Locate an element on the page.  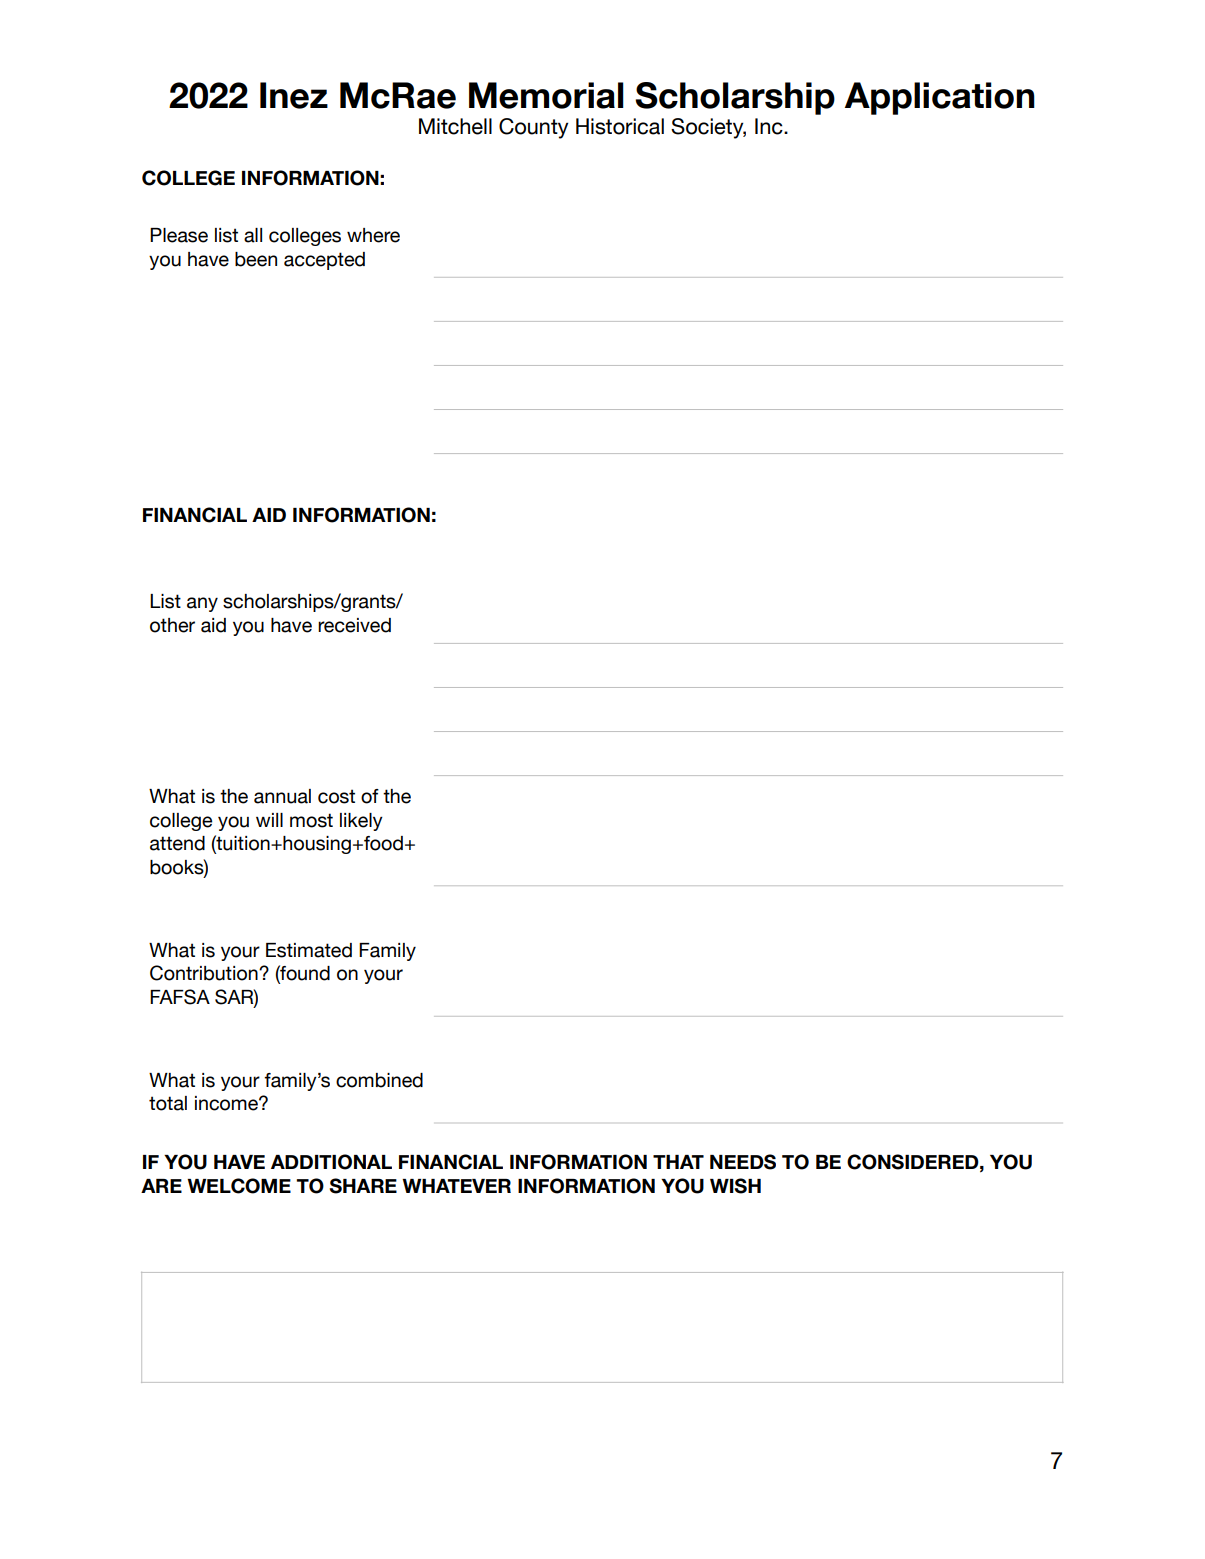
Estimated is located at coordinates (309, 950).
